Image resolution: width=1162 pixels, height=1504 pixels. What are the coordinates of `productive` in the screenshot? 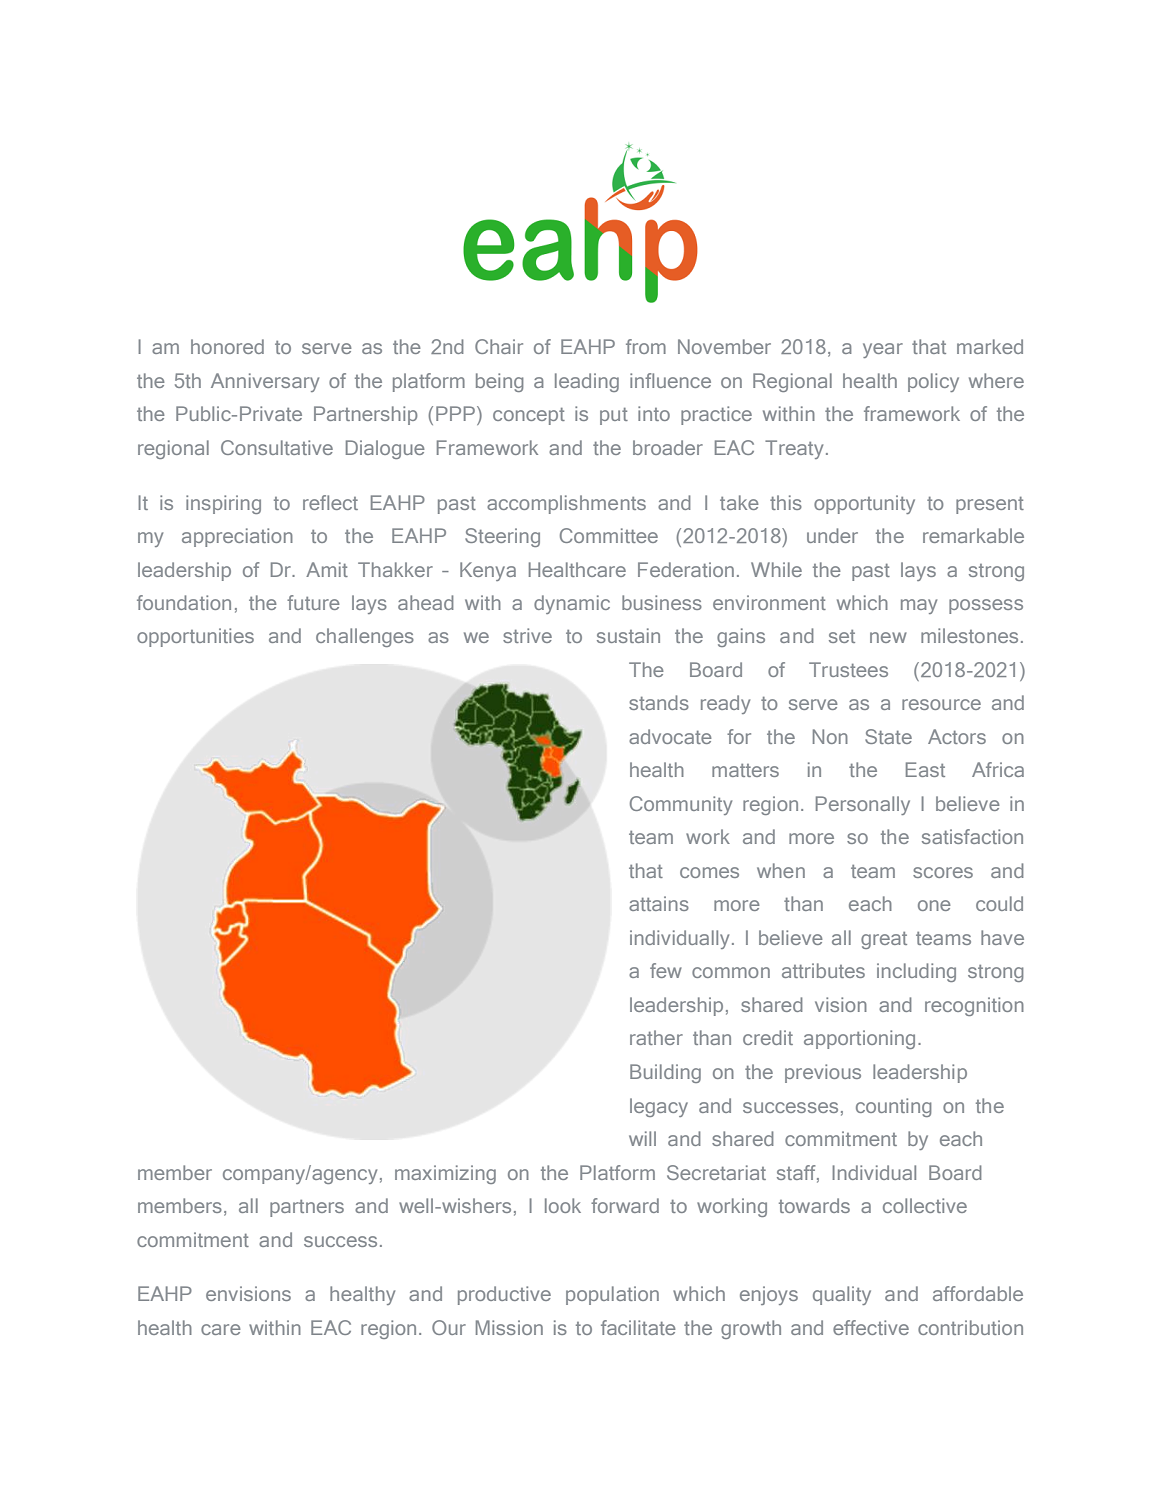 It's located at (504, 1295).
